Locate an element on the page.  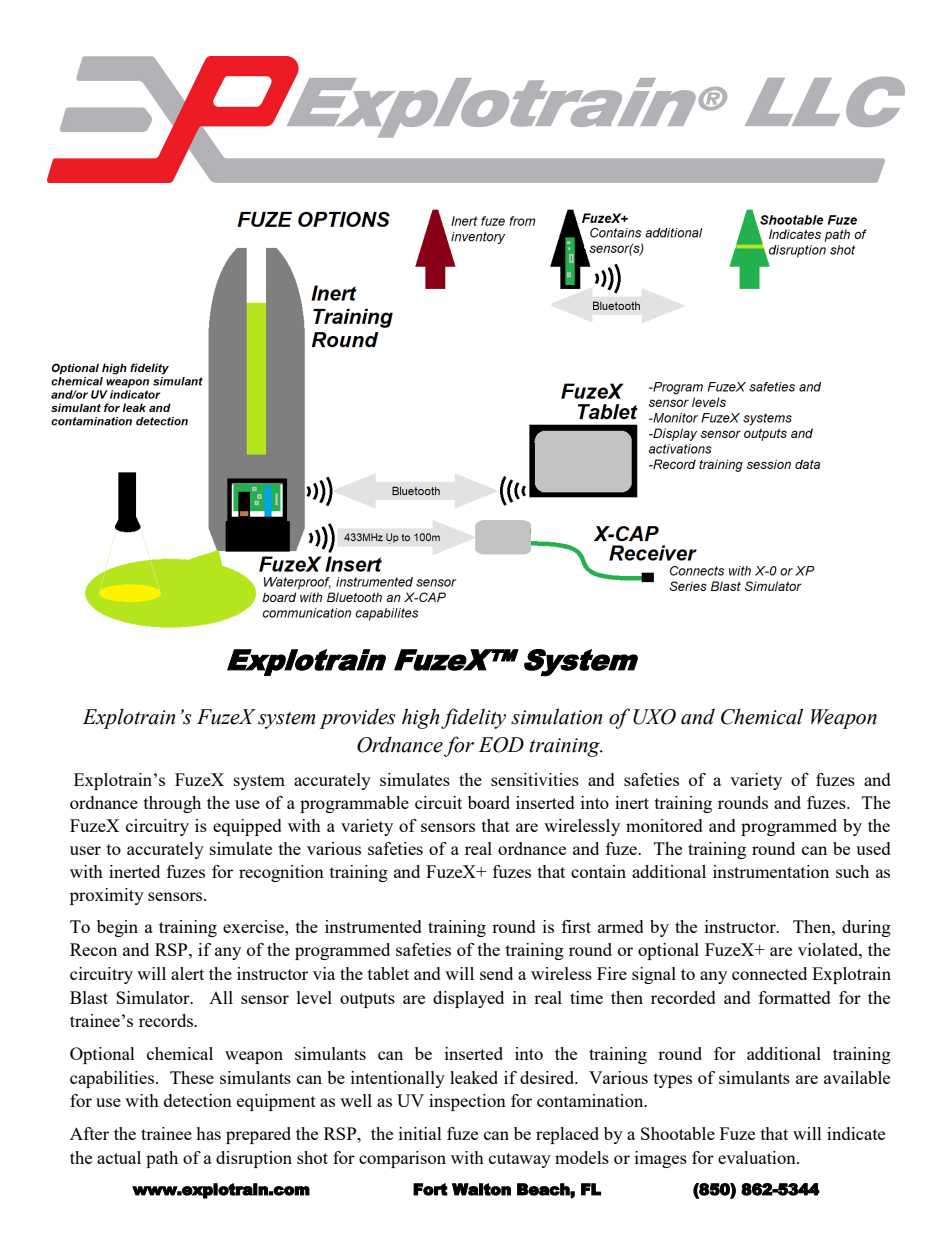
simulation is located at coordinates (556, 716).
